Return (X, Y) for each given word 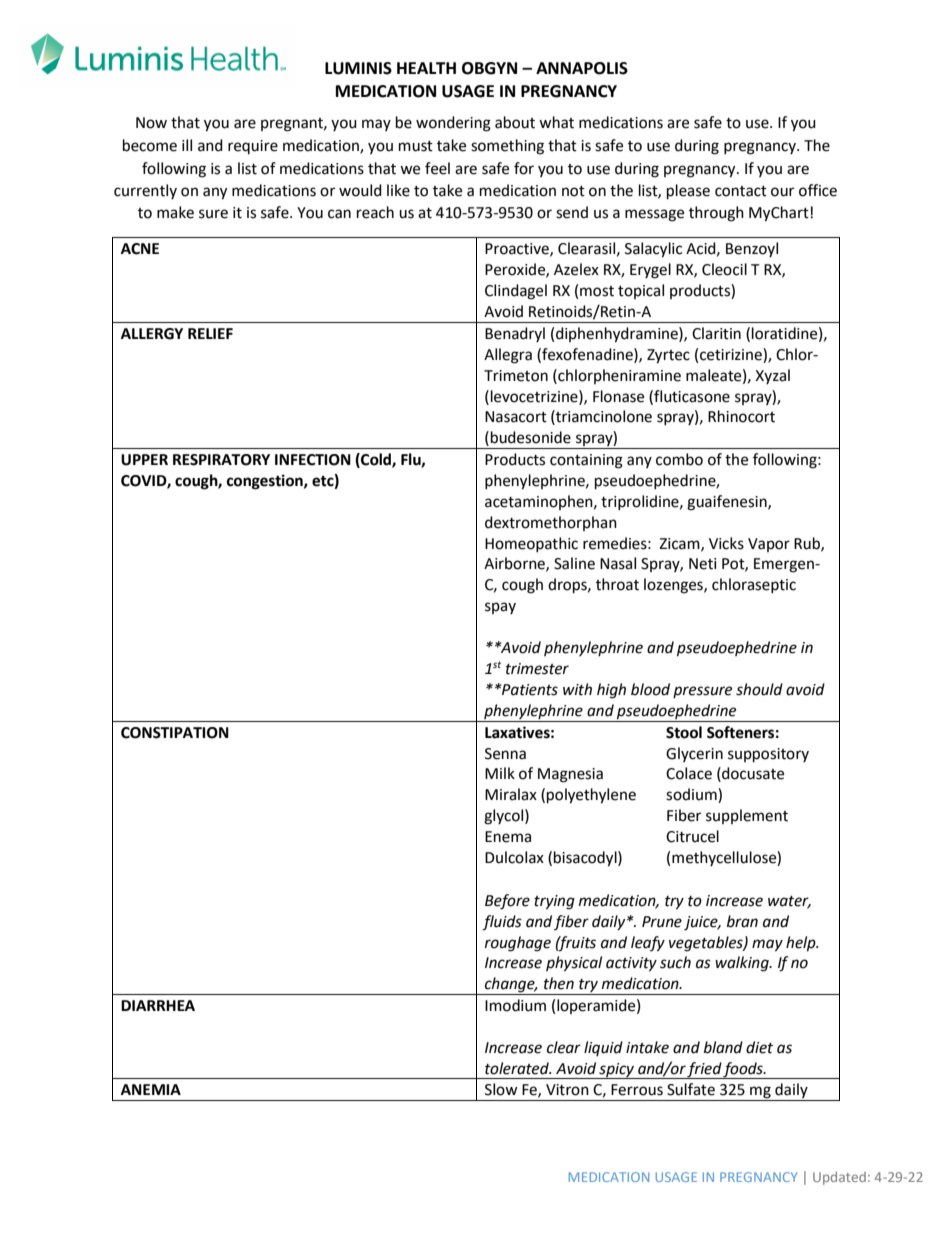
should (759, 689)
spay (500, 608)
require (253, 147)
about (515, 122)
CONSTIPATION (175, 733)
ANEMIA (151, 1089)
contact (741, 191)
